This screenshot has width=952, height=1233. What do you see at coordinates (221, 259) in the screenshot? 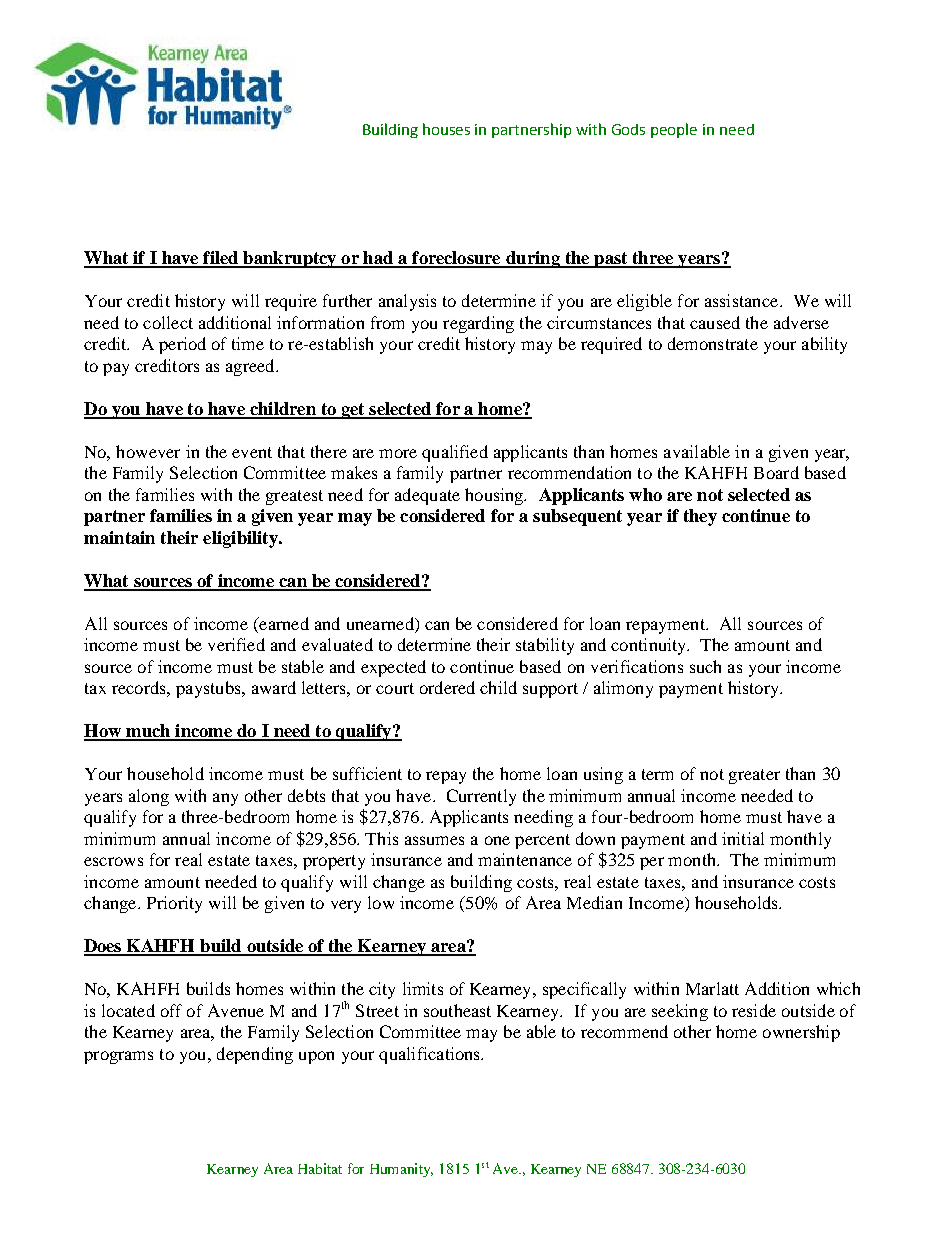
I see `filed` at bounding box center [221, 259].
